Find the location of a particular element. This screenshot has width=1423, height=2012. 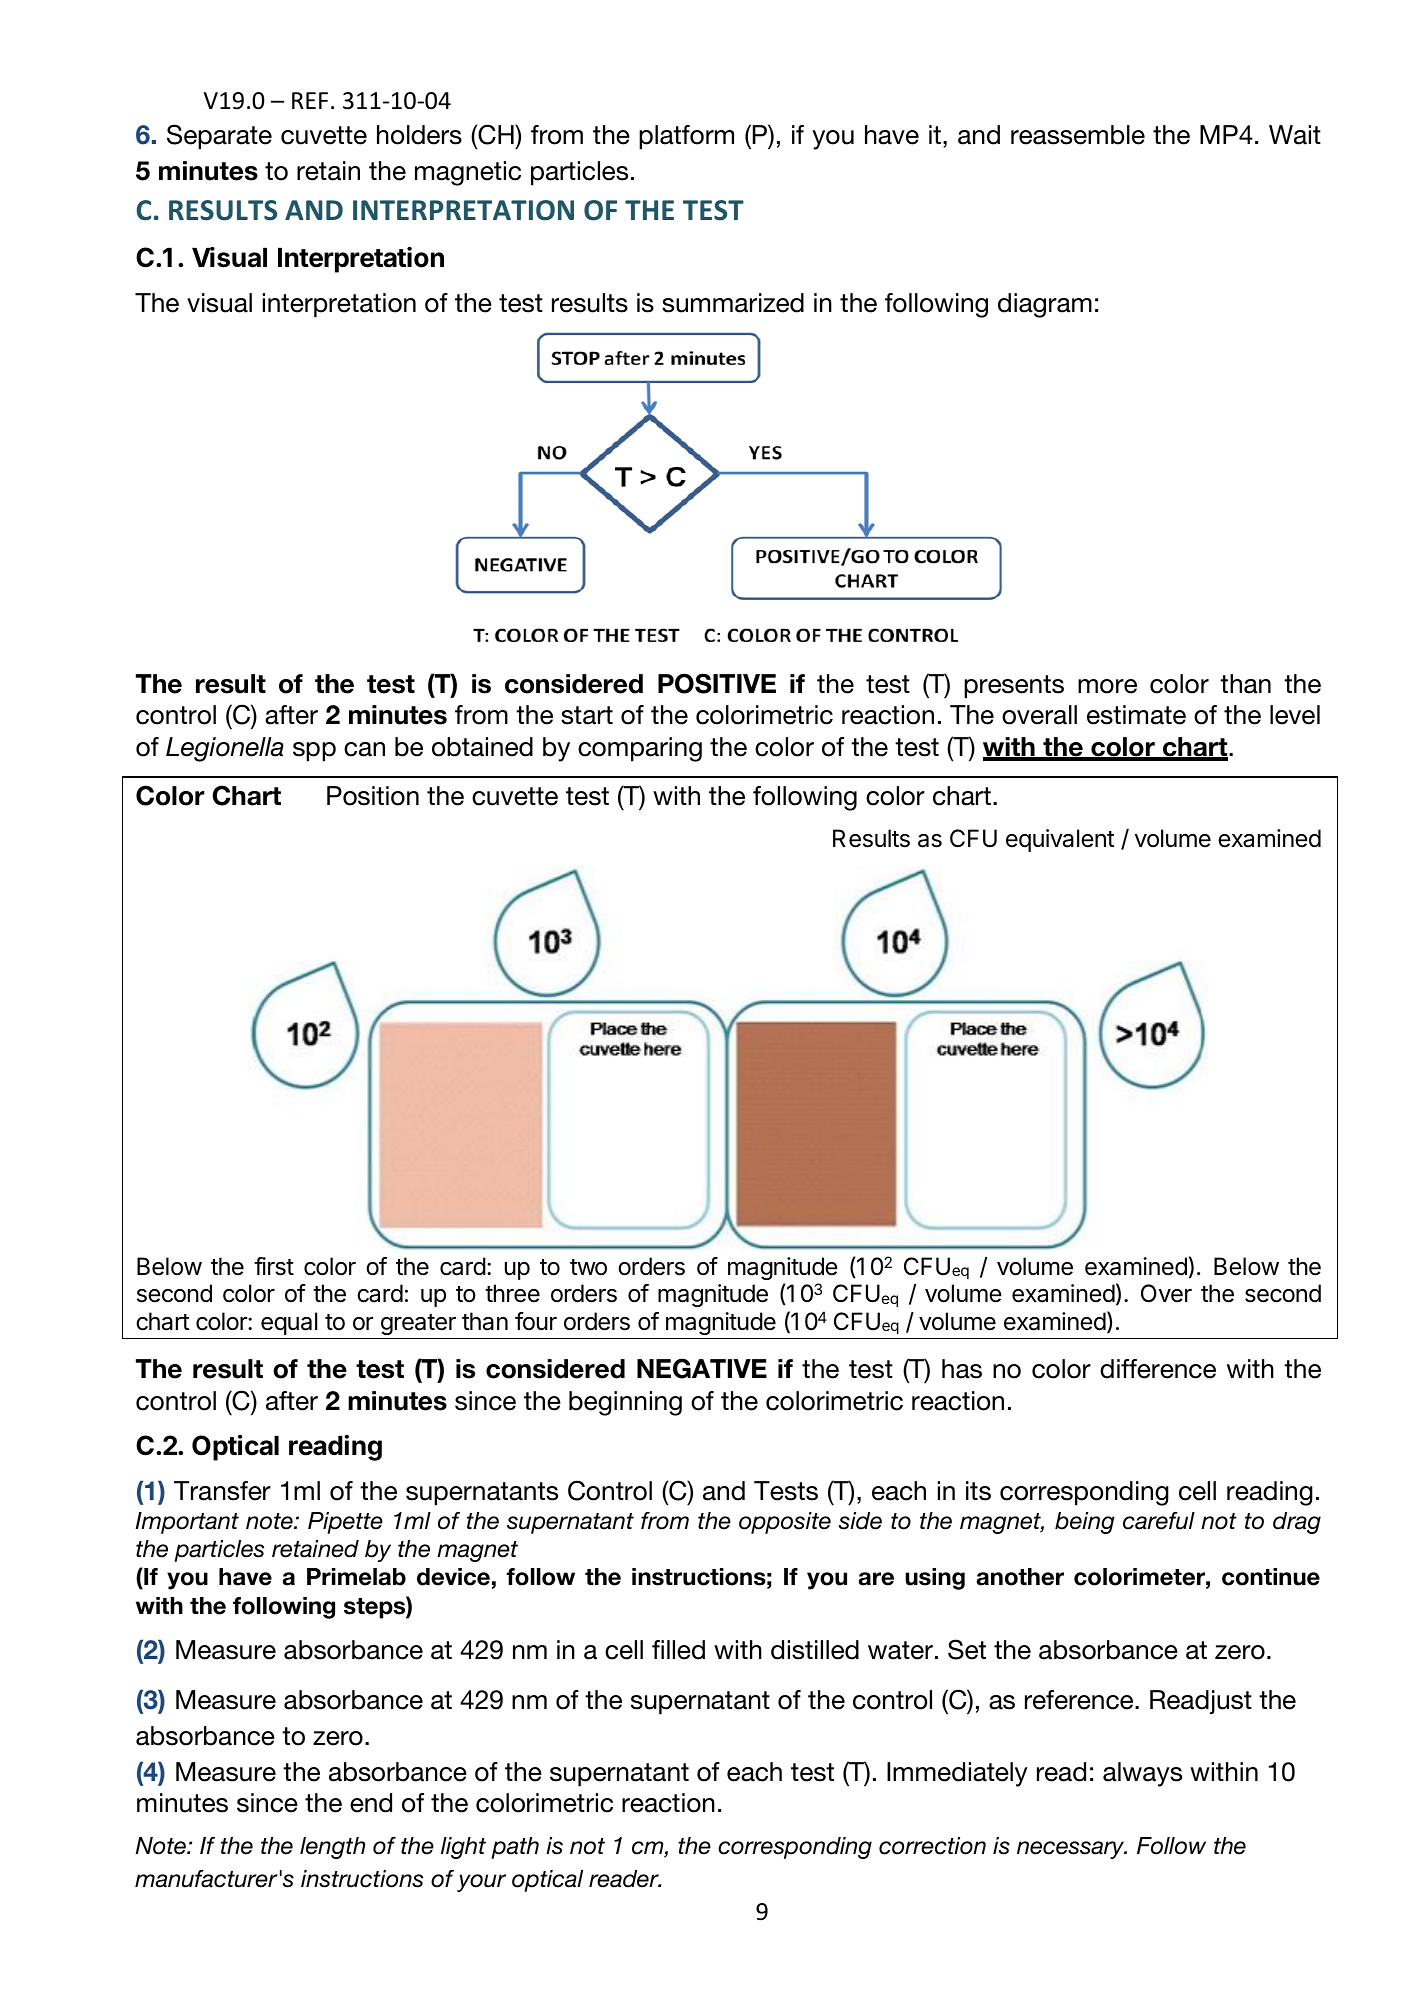

NEGATIVE is located at coordinates (702, 1368).
